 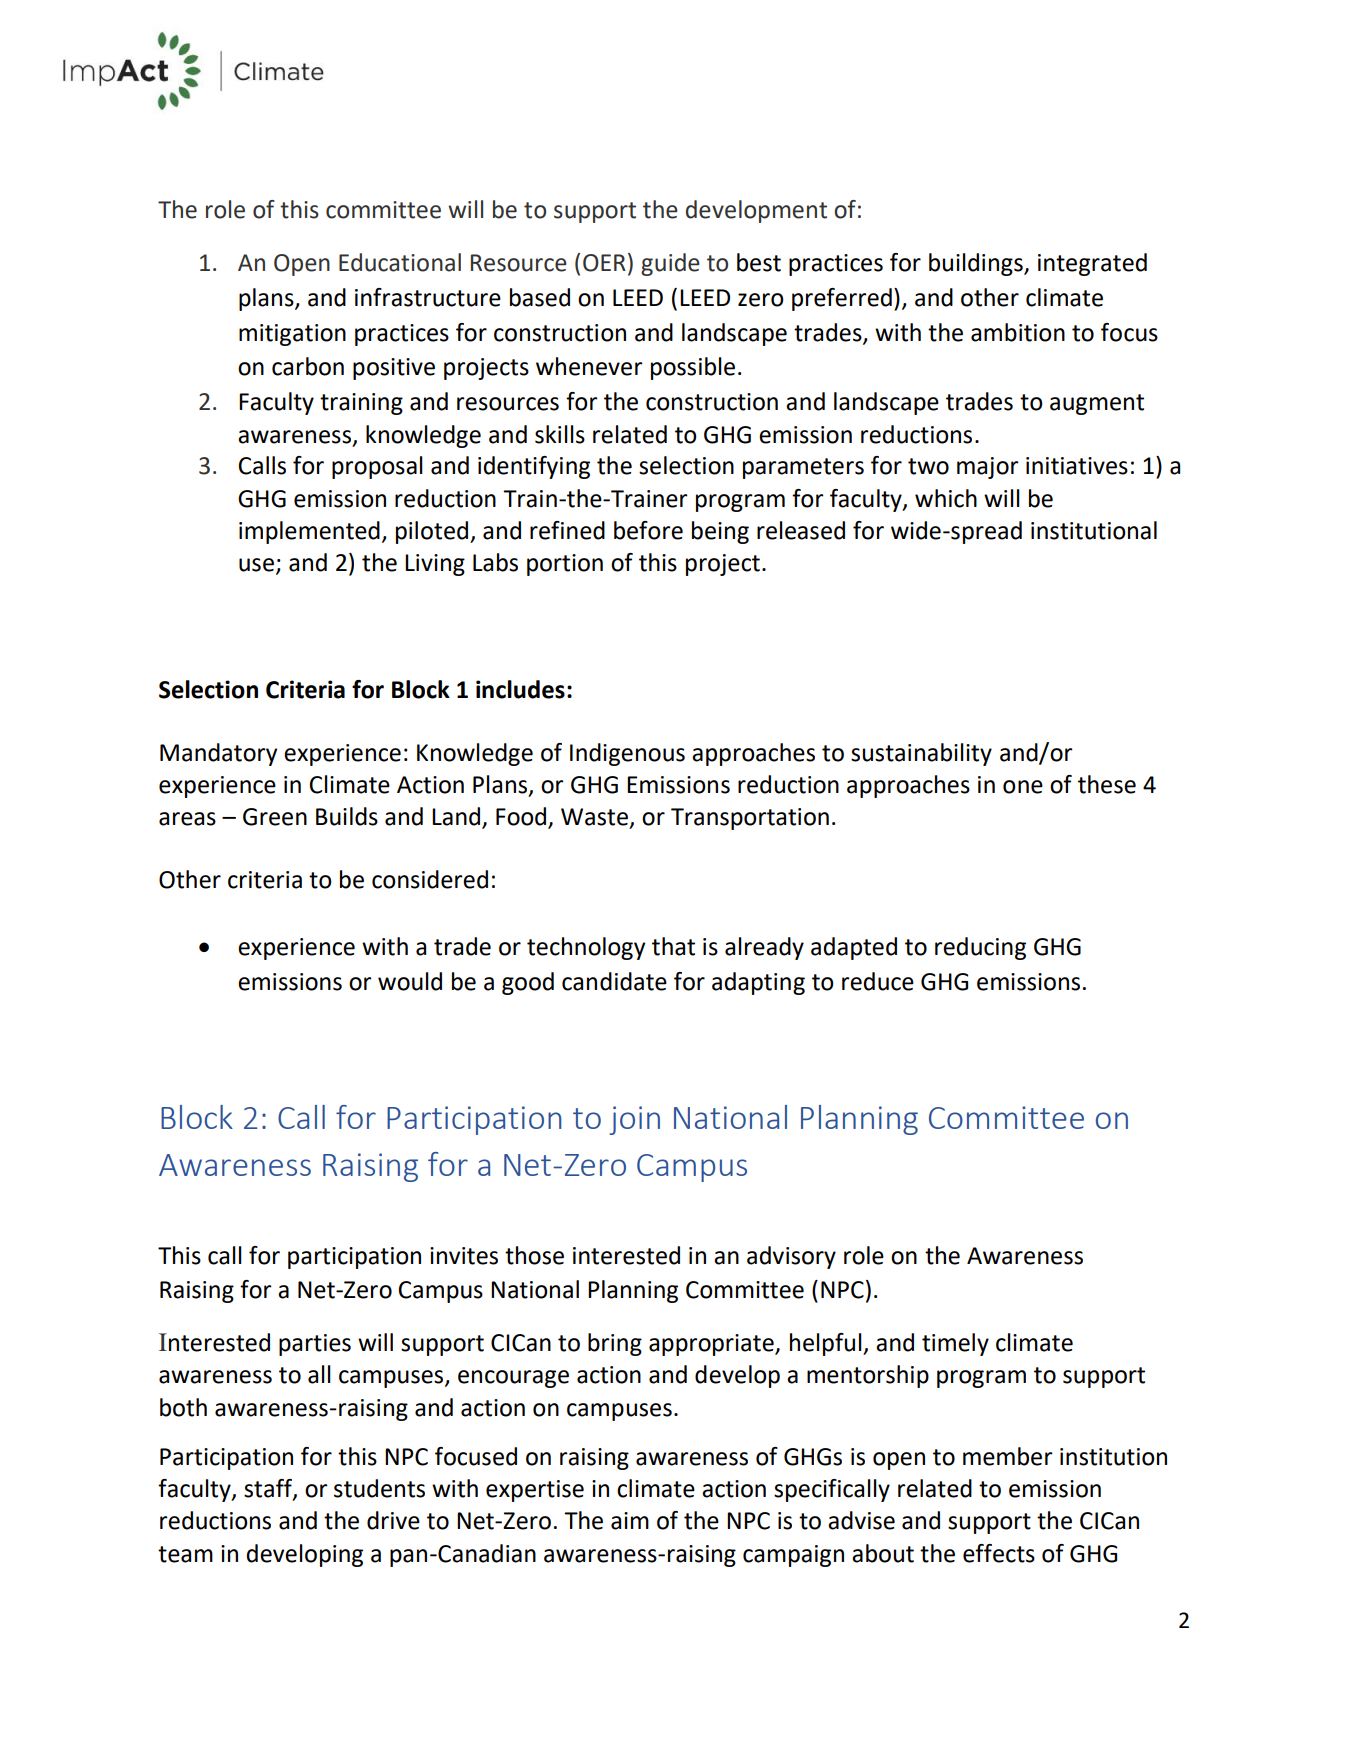 I want to click on ambition, so click(x=1018, y=332).
